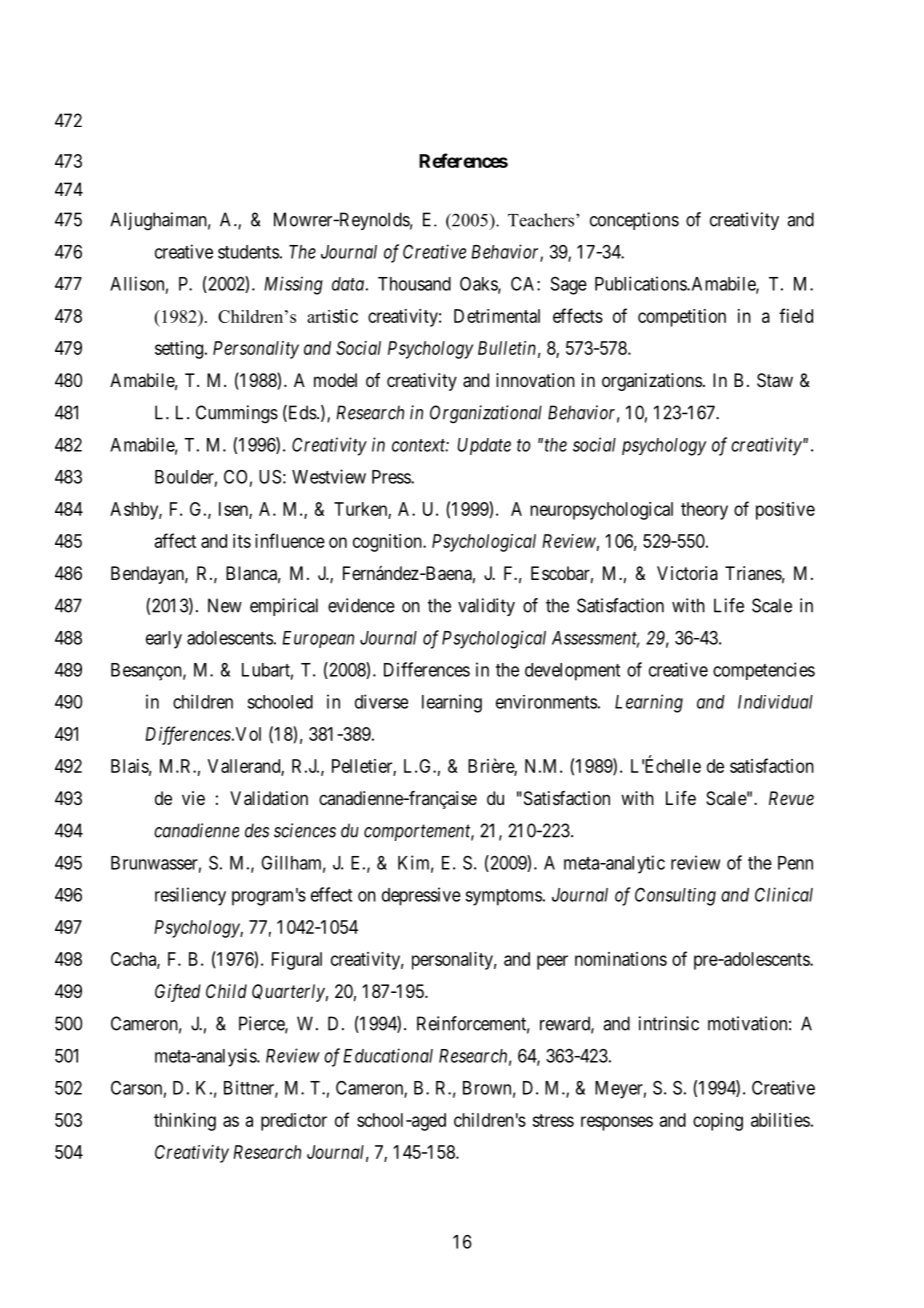 The width and height of the screenshot is (924, 1308). What do you see at coordinates (546, 702) in the screenshot?
I see `environments` at bounding box center [546, 702].
